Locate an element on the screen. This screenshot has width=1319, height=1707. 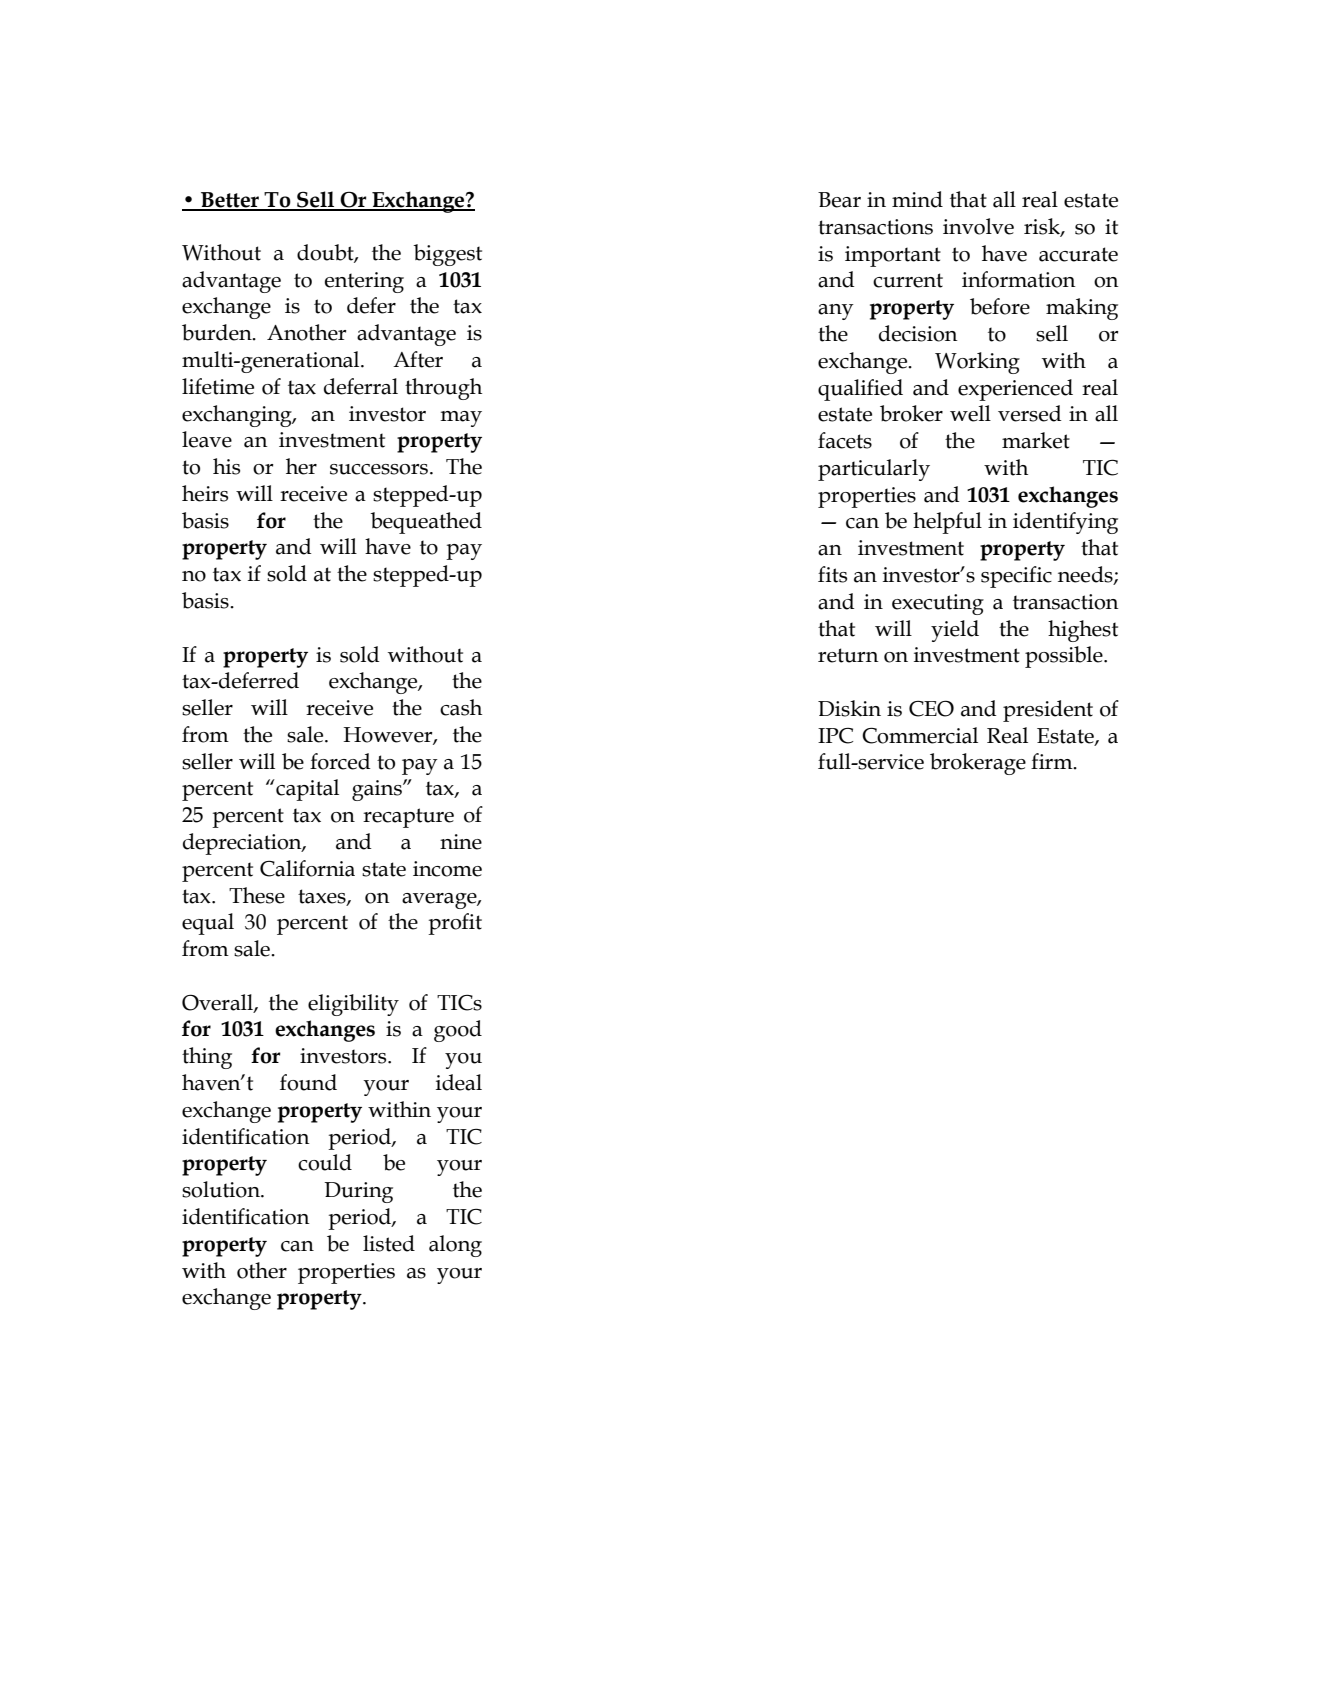
During is located at coordinates (358, 1192).
